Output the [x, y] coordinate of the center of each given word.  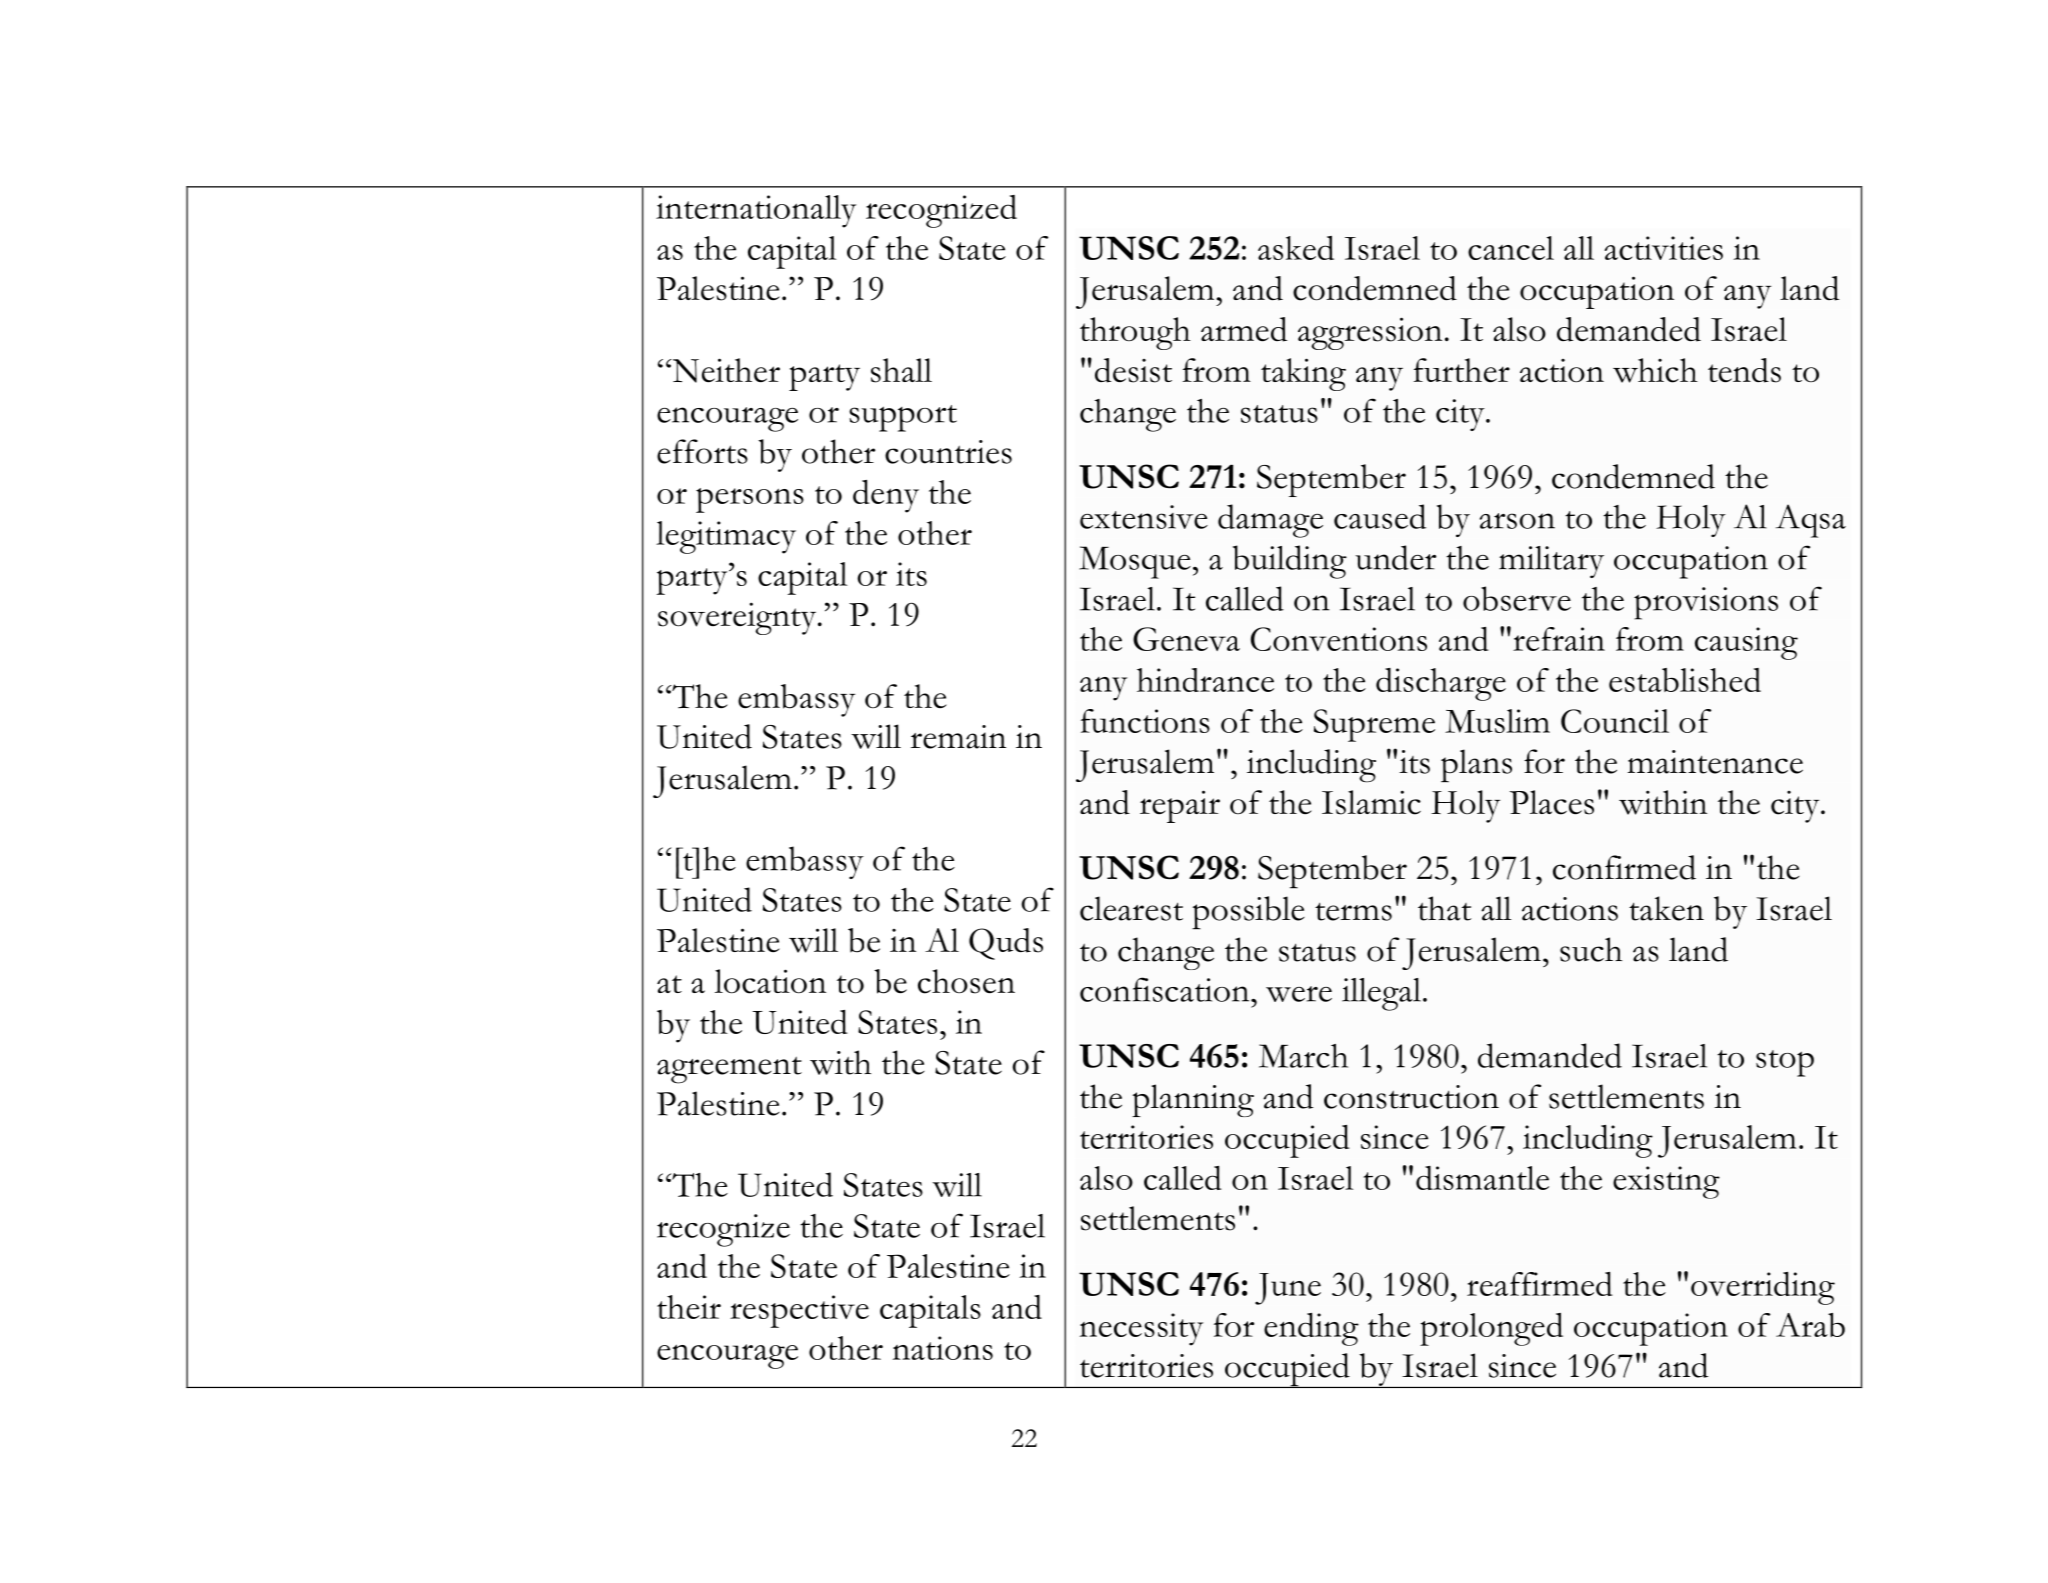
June [1288, 1289]
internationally [756, 211]
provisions [1706, 603]
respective [799, 1311]
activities [1663, 248]
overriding [1763, 1288]
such [1591, 949]
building [1290, 562]
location [770, 981]
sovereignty [738, 618]
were [1299, 994]
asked [1296, 248]
